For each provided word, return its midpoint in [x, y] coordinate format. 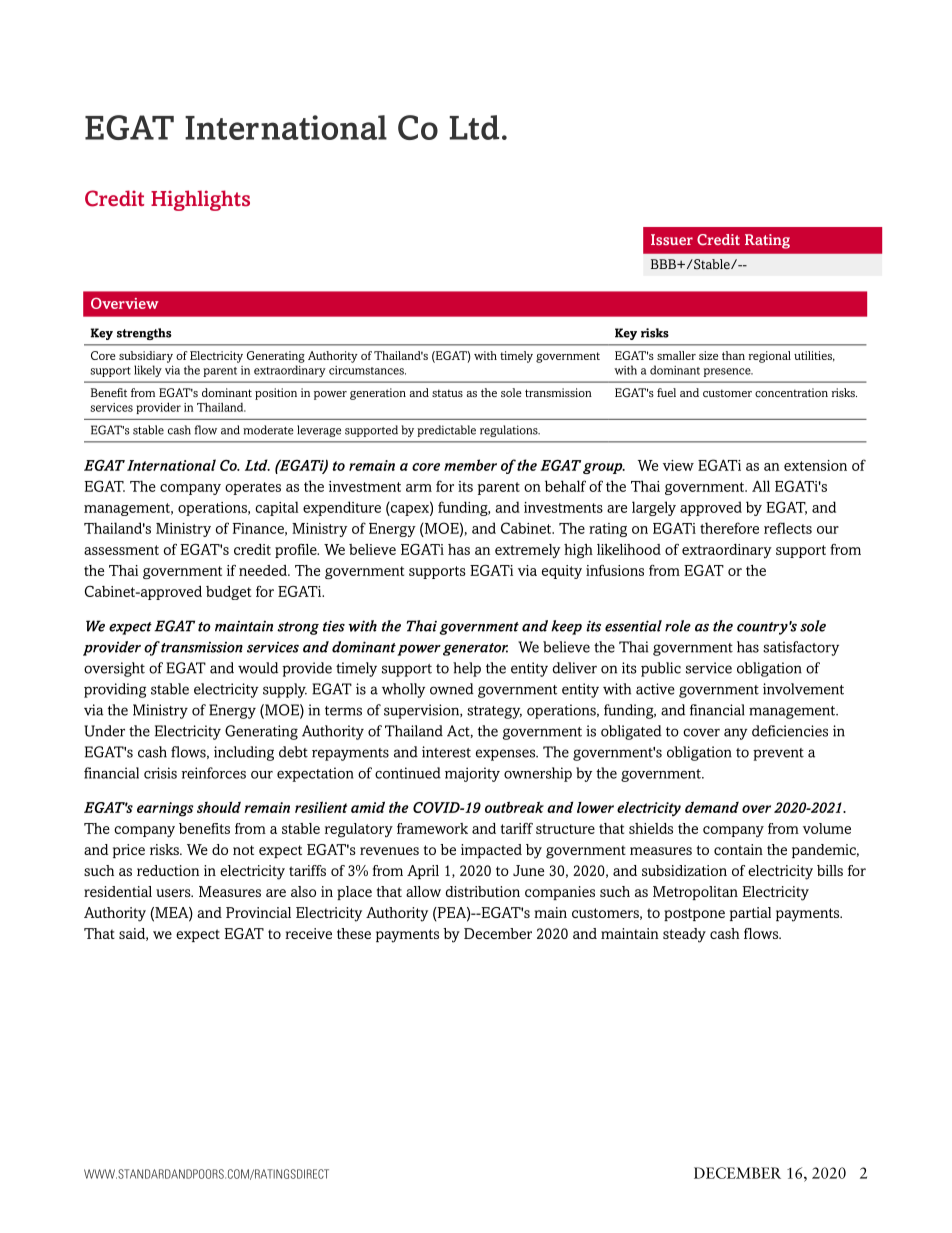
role [678, 626]
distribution [483, 891]
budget [228, 593]
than [733, 355]
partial [750, 914]
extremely [527, 551]
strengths [144, 334]
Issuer [672, 239]
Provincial [258, 912]
